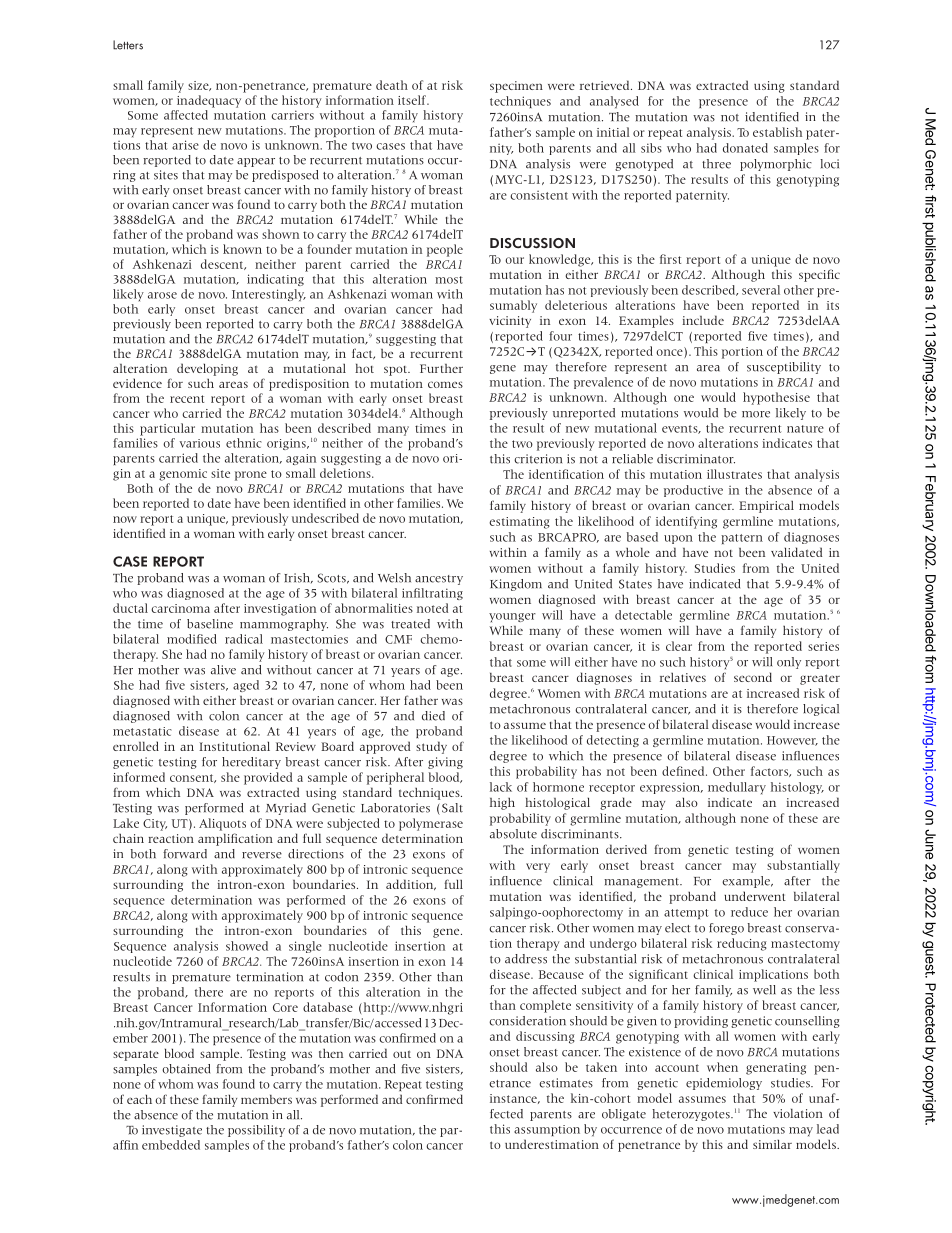 Image resolution: width=952 pixels, height=1233 pixels. Describe the element at coordinates (445, 384) in the screenshot. I see `comes` at that location.
